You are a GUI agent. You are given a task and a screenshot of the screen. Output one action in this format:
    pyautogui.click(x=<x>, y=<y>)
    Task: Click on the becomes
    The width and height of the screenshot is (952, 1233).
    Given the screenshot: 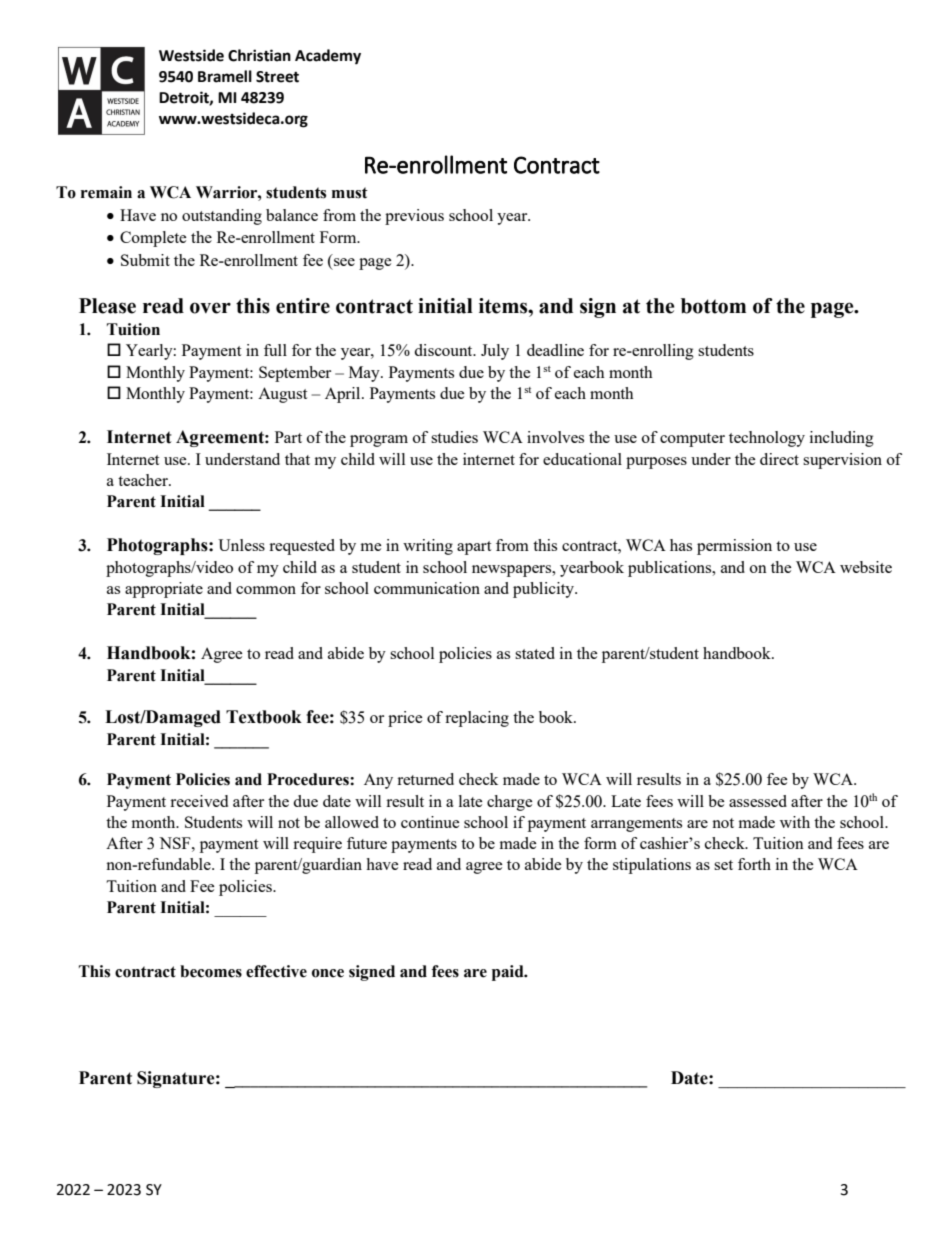 What is the action you would take?
    pyautogui.click(x=211, y=971)
